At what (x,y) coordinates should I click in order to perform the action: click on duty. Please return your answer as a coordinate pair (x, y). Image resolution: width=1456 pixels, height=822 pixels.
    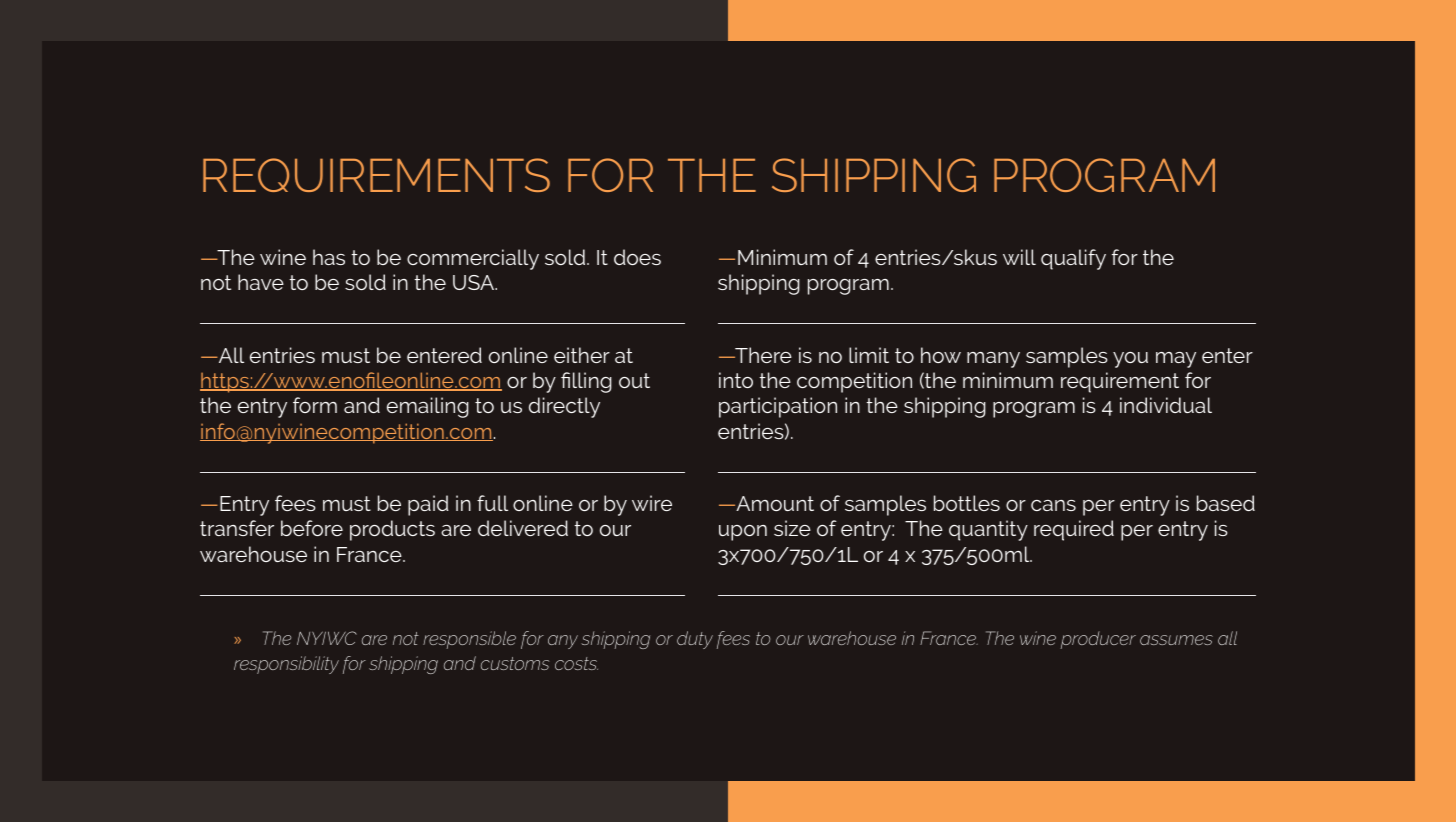
    Looking at the image, I should click on (695, 640).
